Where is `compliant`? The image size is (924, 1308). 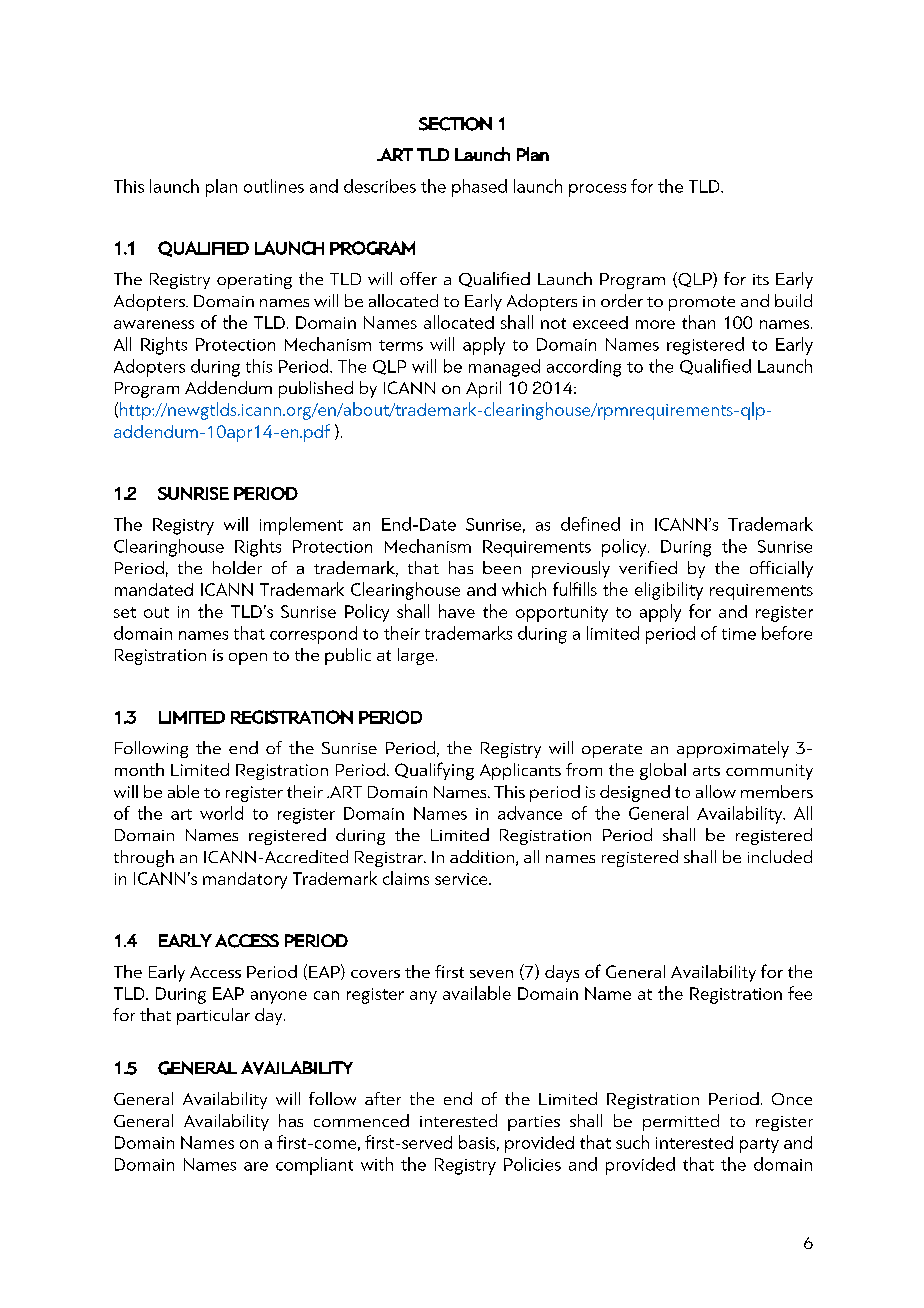 compliant is located at coordinates (314, 1166).
